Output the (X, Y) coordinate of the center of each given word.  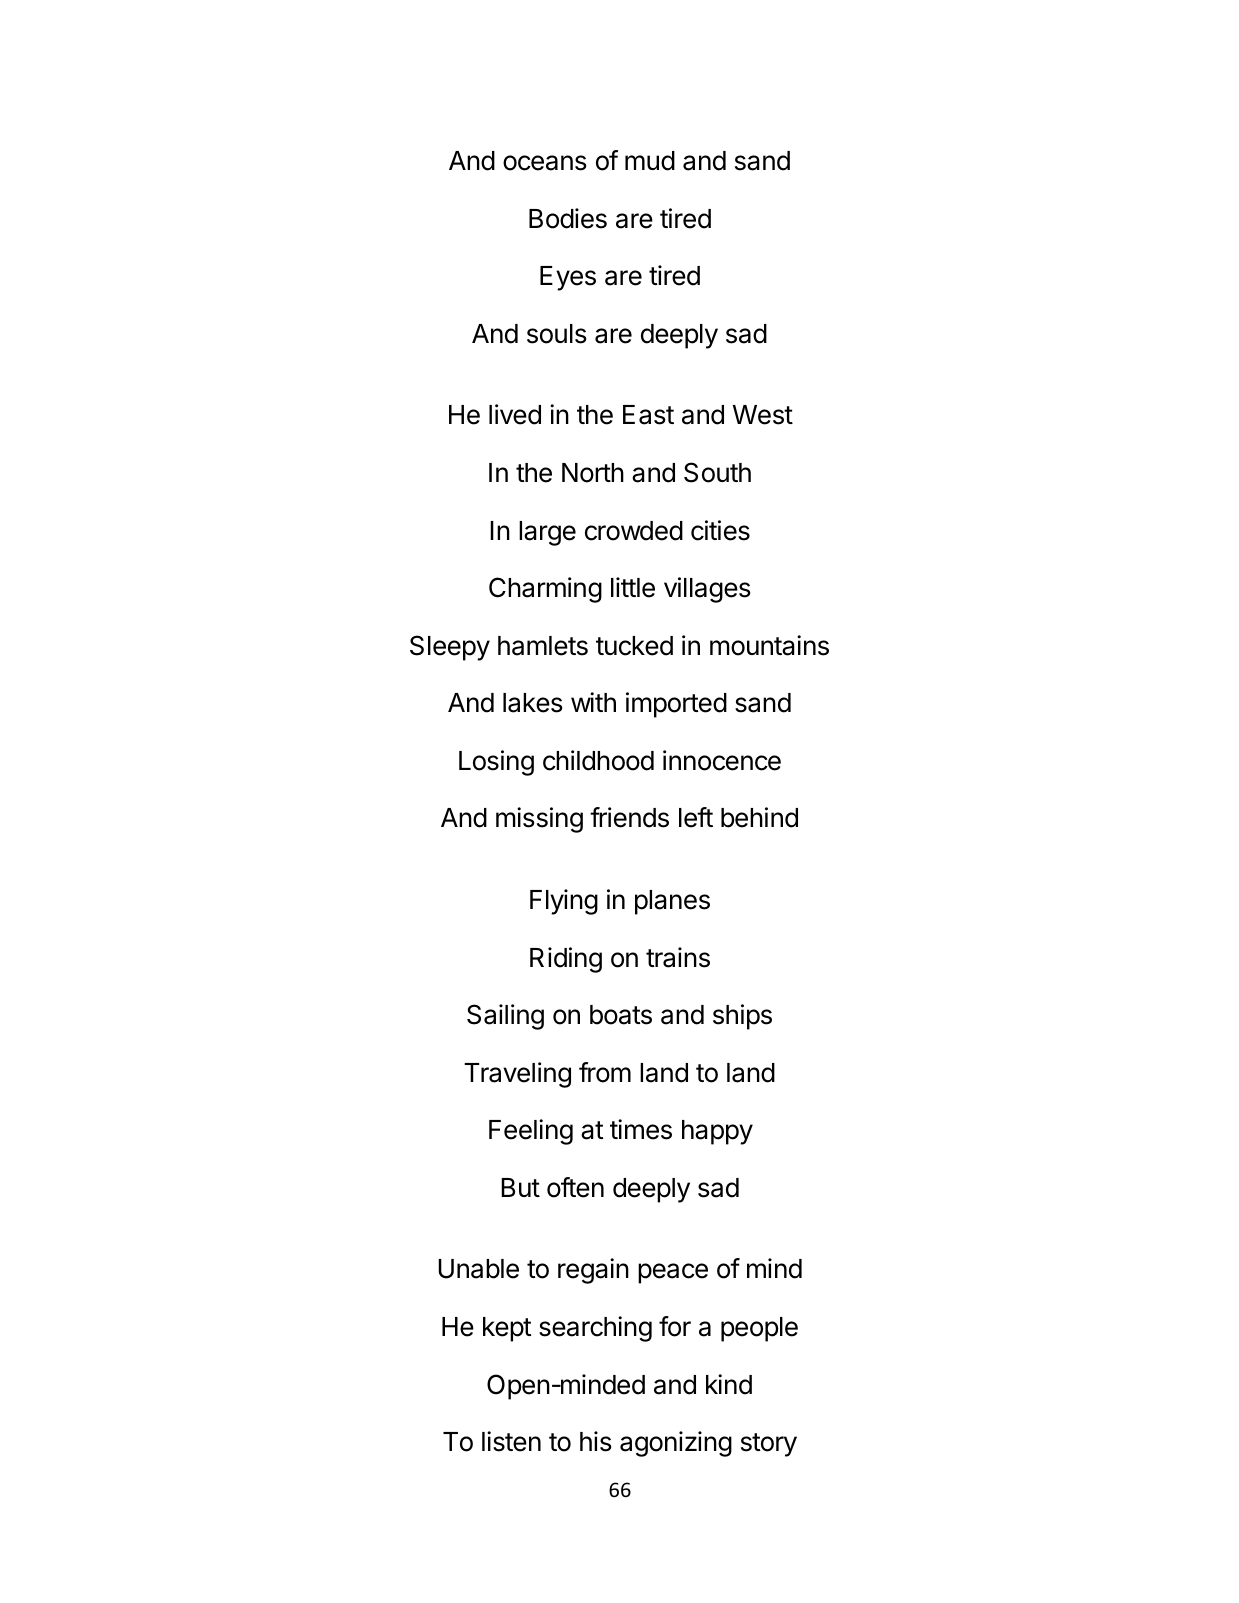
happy (717, 1132)
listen (511, 1441)
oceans (545, 163)
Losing (496, 763)
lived (515, 414)
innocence (722, 760)
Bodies (568, 218)
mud (650, 161)
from (605, 1072)
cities (720, 530)
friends (629, 817)
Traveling (517, 1075)
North (593, 473)
